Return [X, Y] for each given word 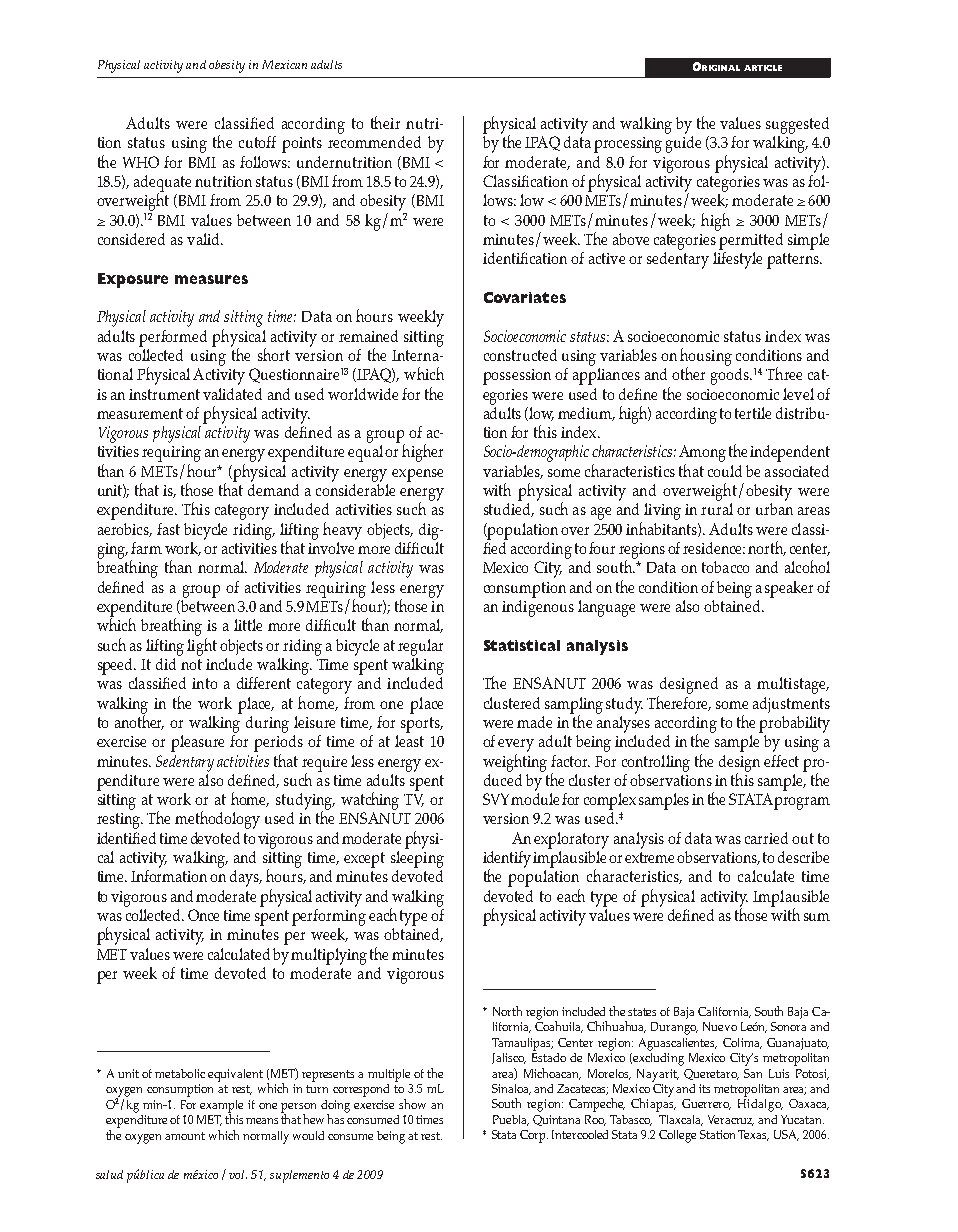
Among [702, 453]
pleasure [197, 743]
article [763, 68]
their [385, 122]
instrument [164, 394]
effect [781, 761]
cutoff [257, 142]
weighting [515, 763]
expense [417, 475]
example [221, 1107]
